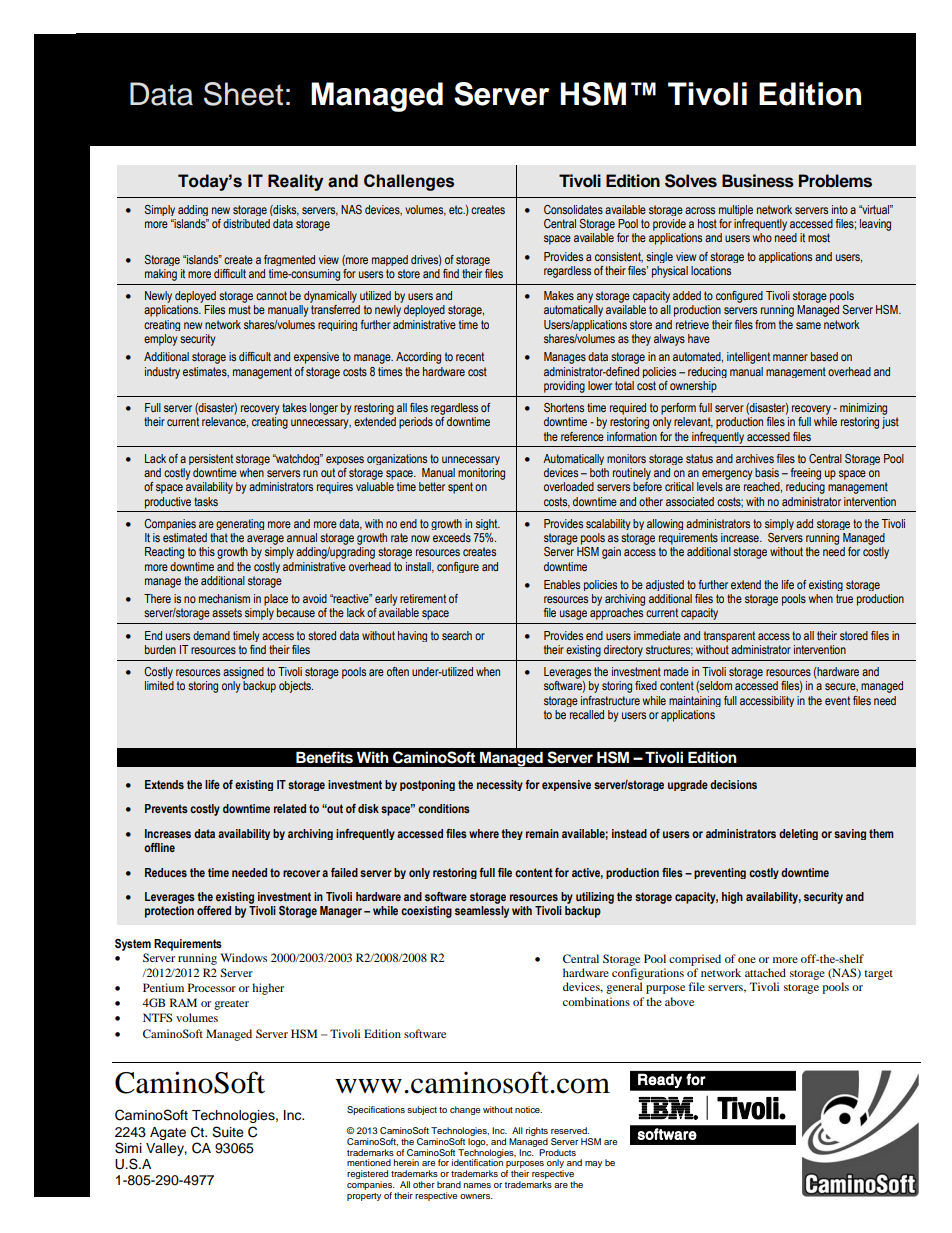 The height and width of the screenshot is (1233, 952). I want to click on recent, so click(470, 356).
